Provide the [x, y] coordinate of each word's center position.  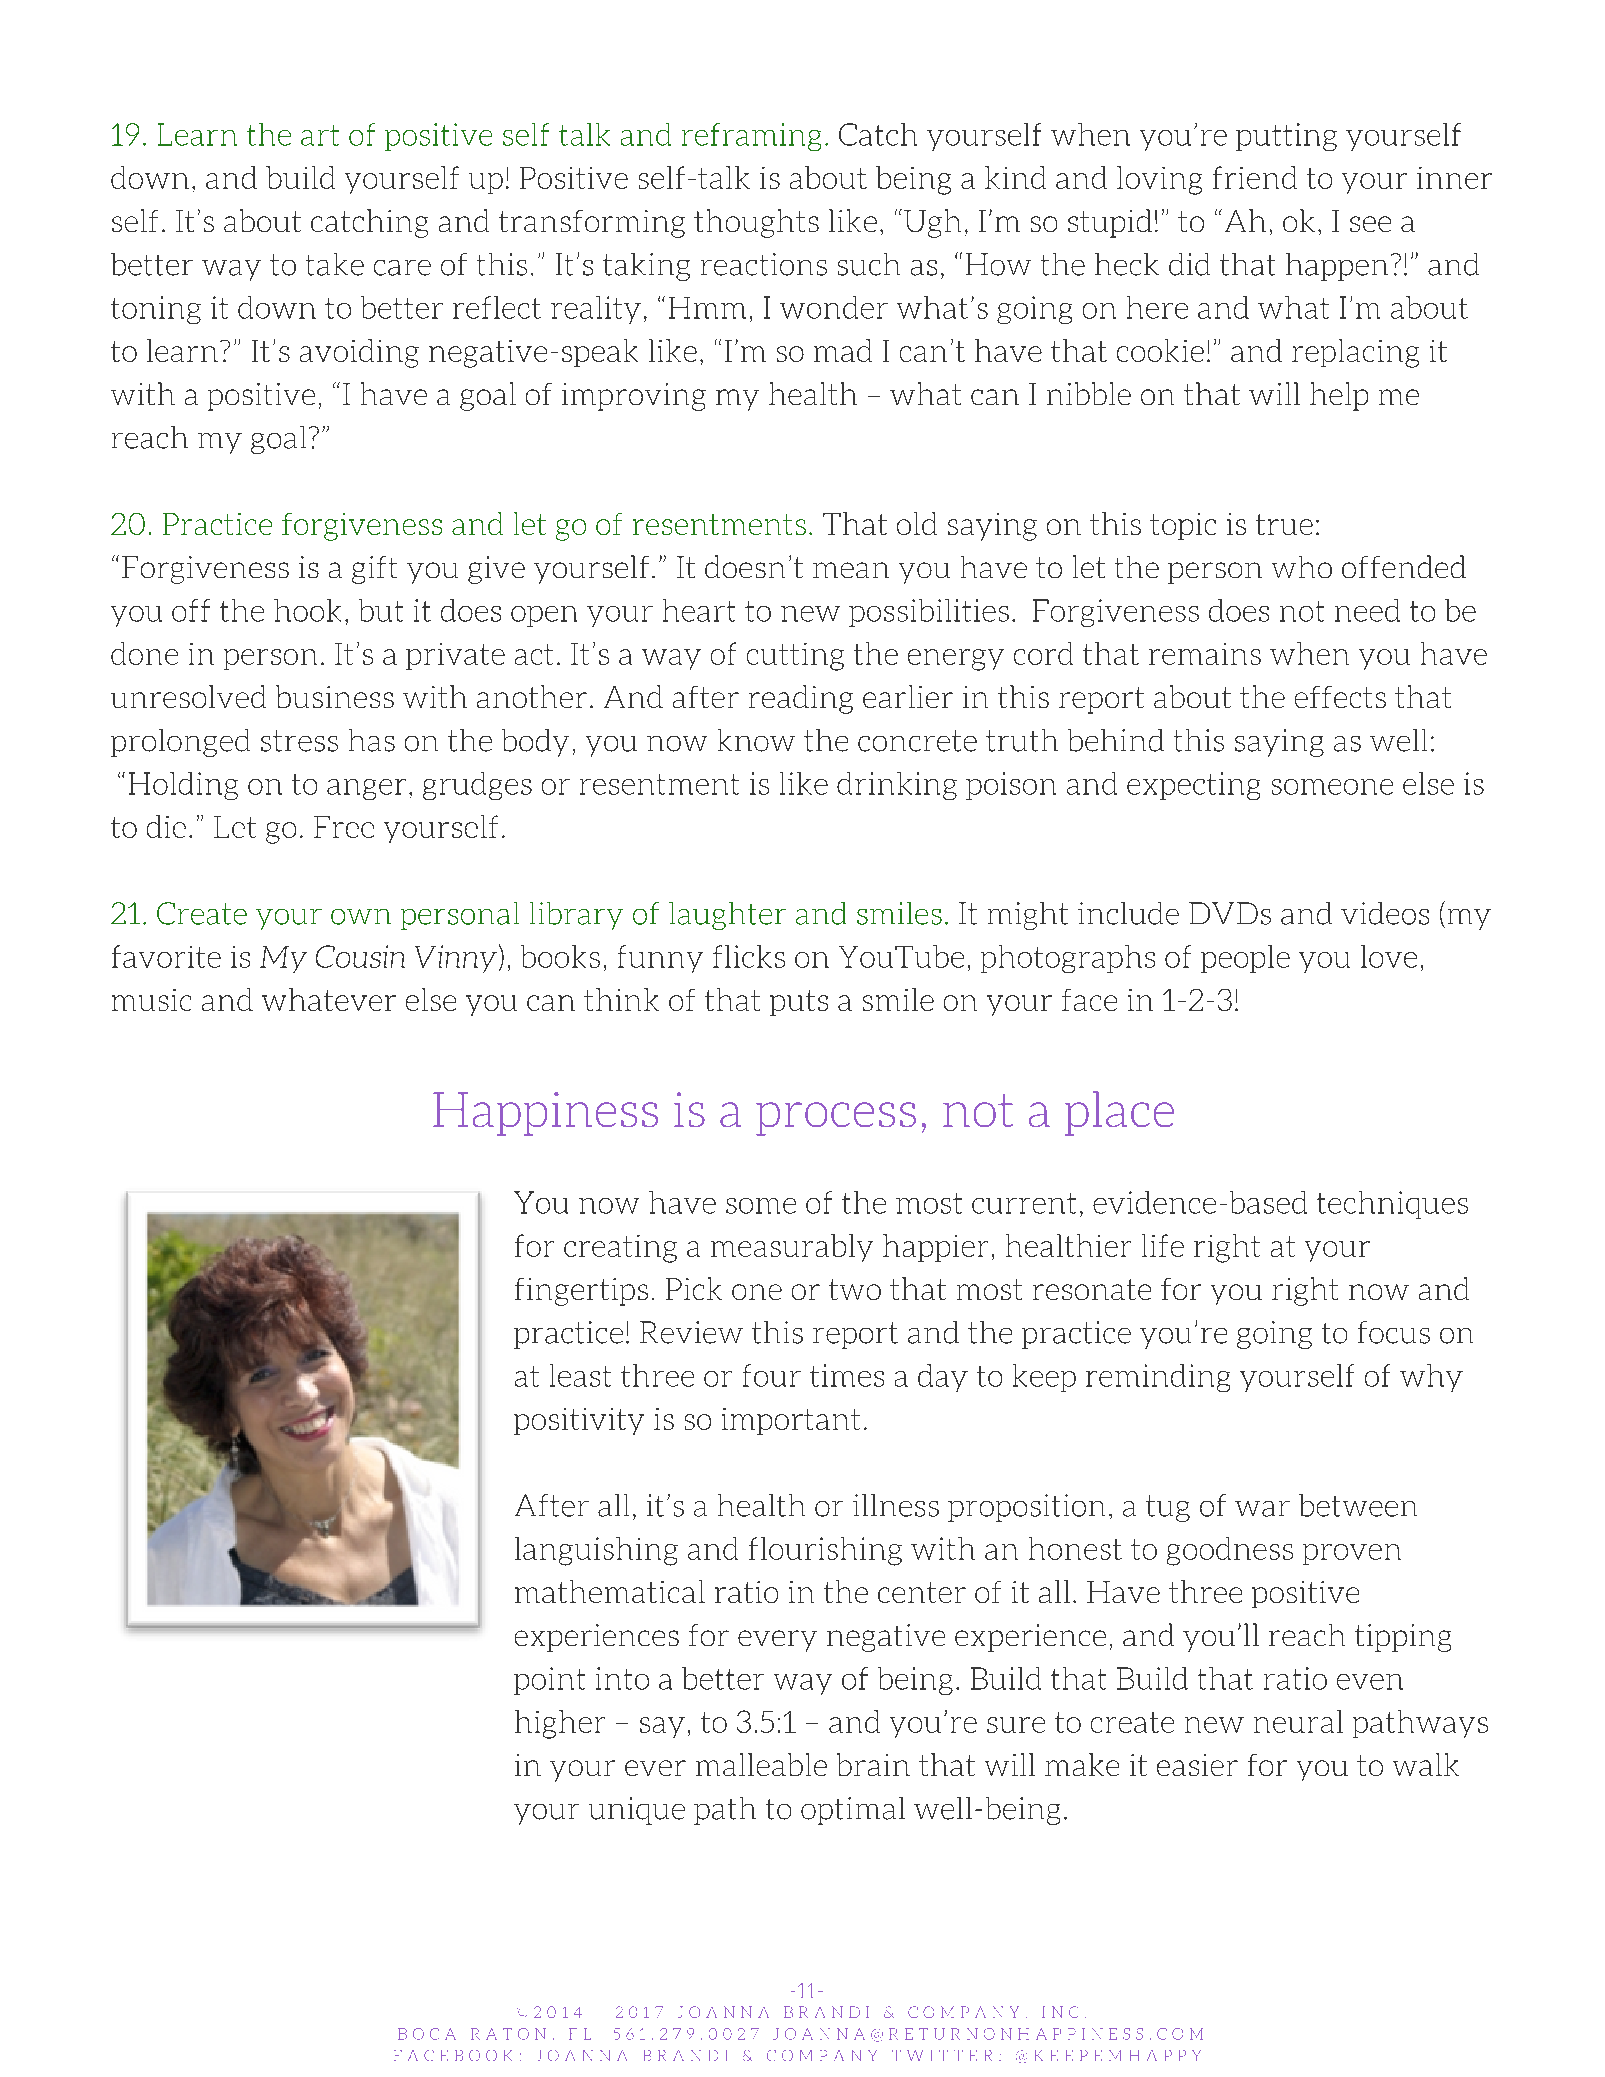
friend [1255, 177]
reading [801, 699]
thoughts [756, 223]
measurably [792, 1248]
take [335, 264]
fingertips [581, 1292]
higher [560, 1724]
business [335, 696]
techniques [1392, 1205]
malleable [761, 1764]
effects [1340, 697]
